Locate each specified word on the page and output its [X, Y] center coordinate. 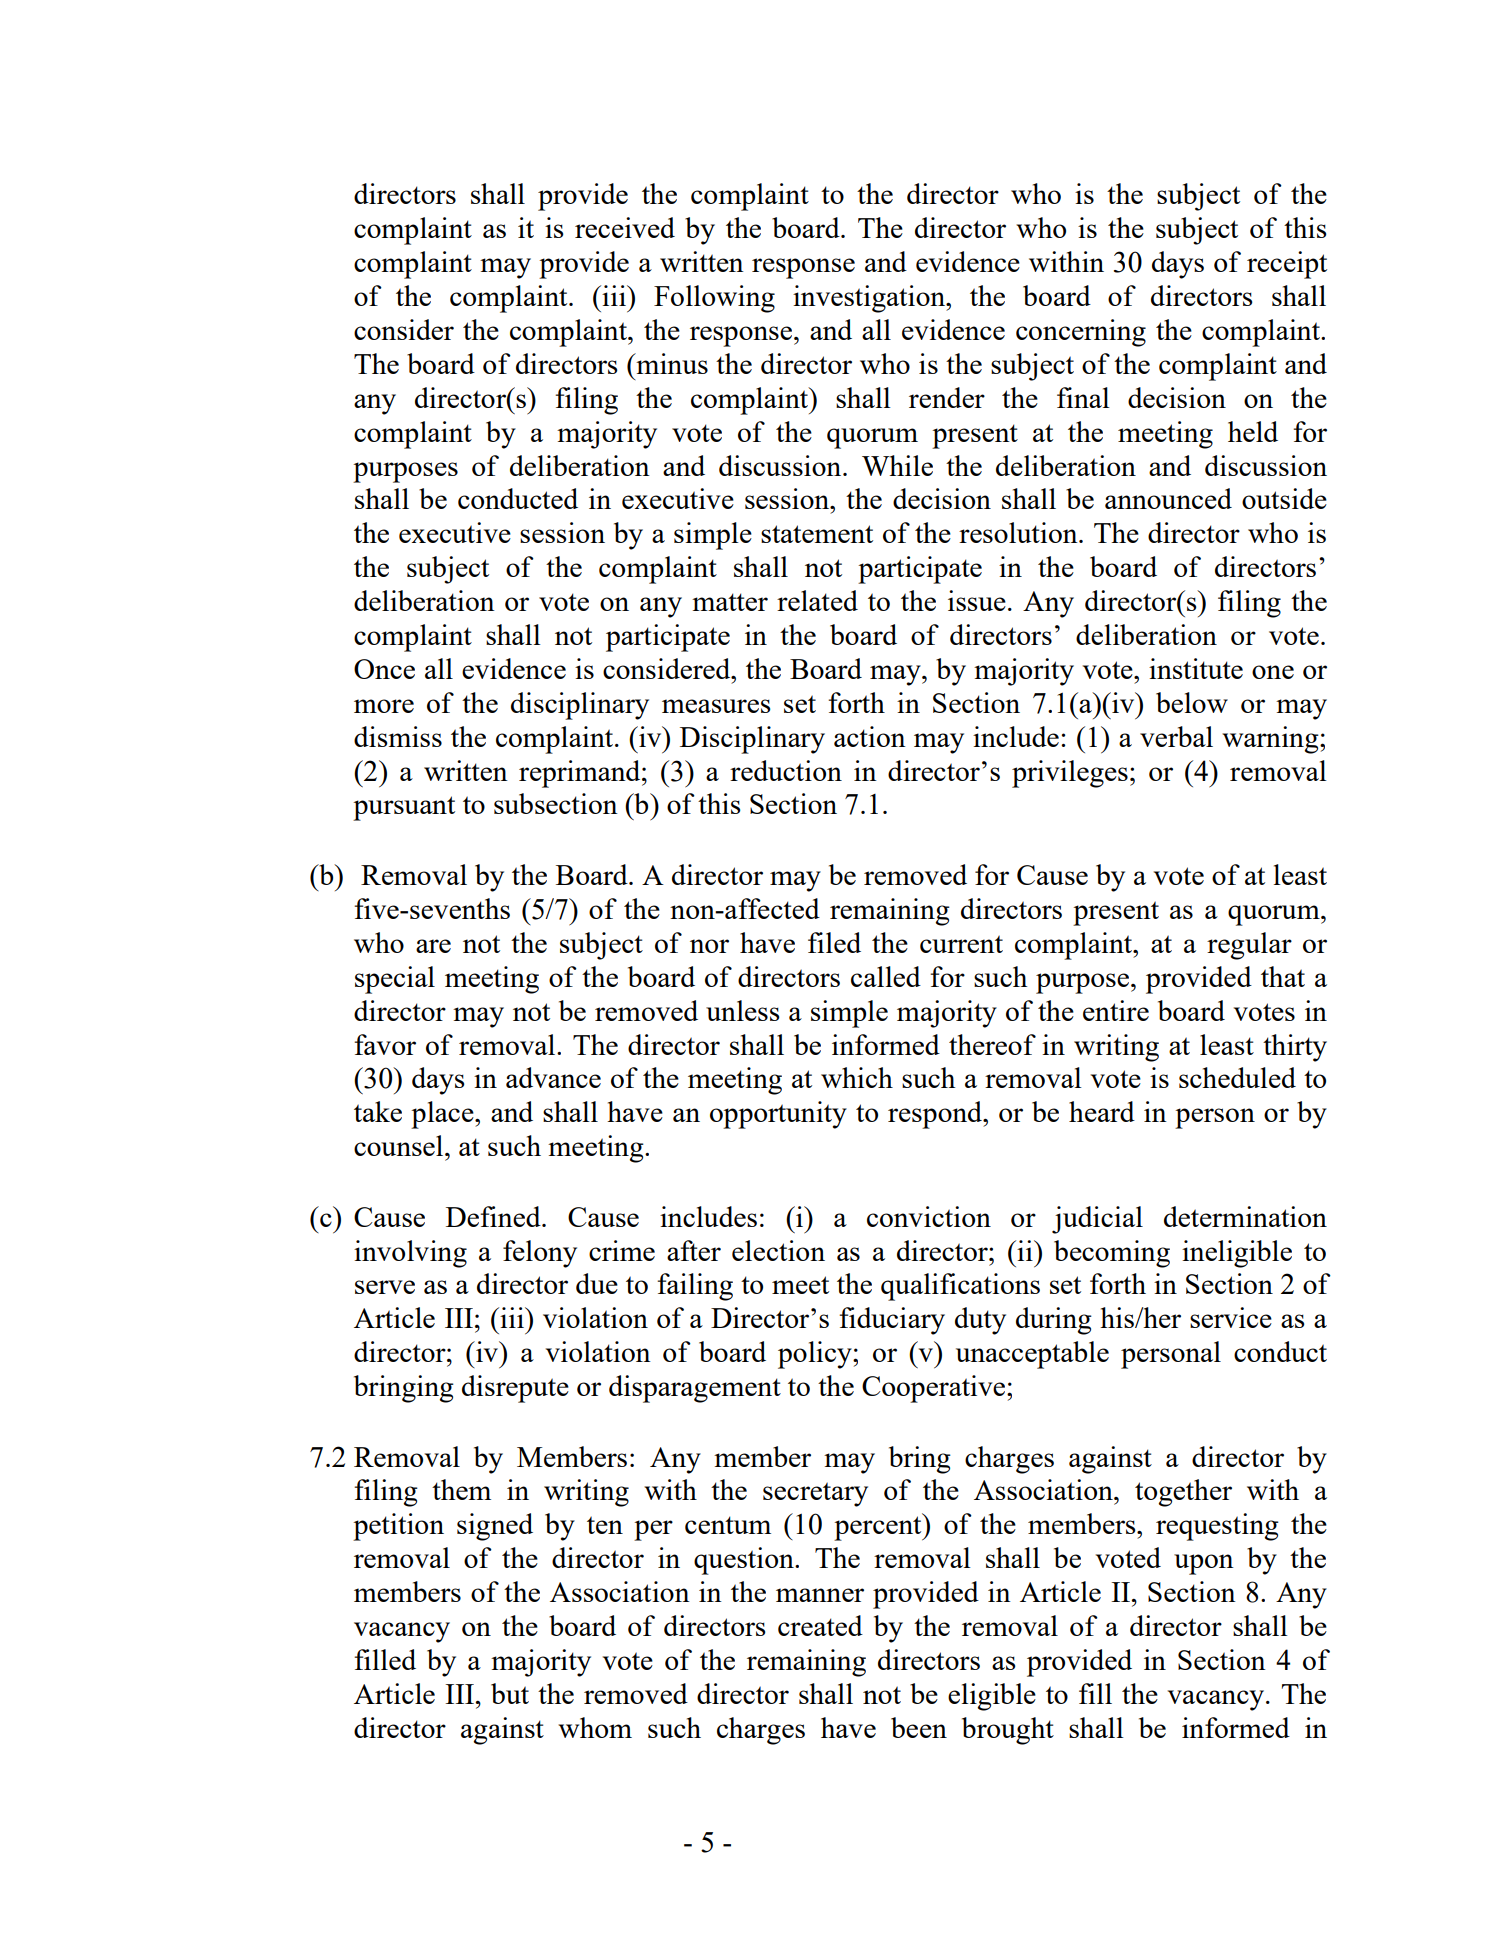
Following [714, 299]
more [384, 706]
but [510, 1693]
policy [816, 1355]
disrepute [515, 1389]
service [1231, 1317]
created [820, 1625]
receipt [1287, 265]
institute [1196, 668]
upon [1204, 1564]
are [433, 946]
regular [1249, 946]
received [625, 227]
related [817, 600]
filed [834, 942]
